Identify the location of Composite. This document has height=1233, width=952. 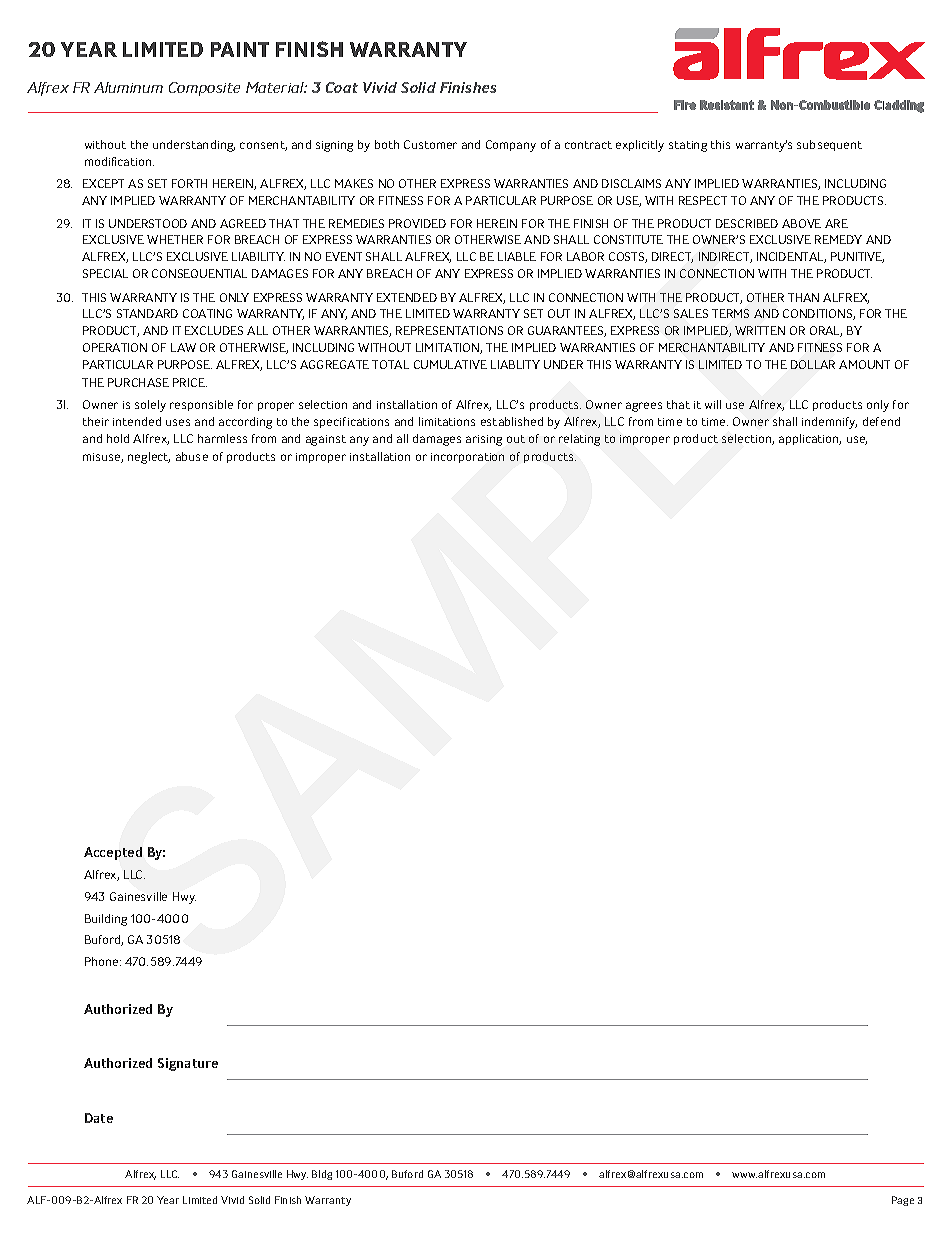
(204, 89).
